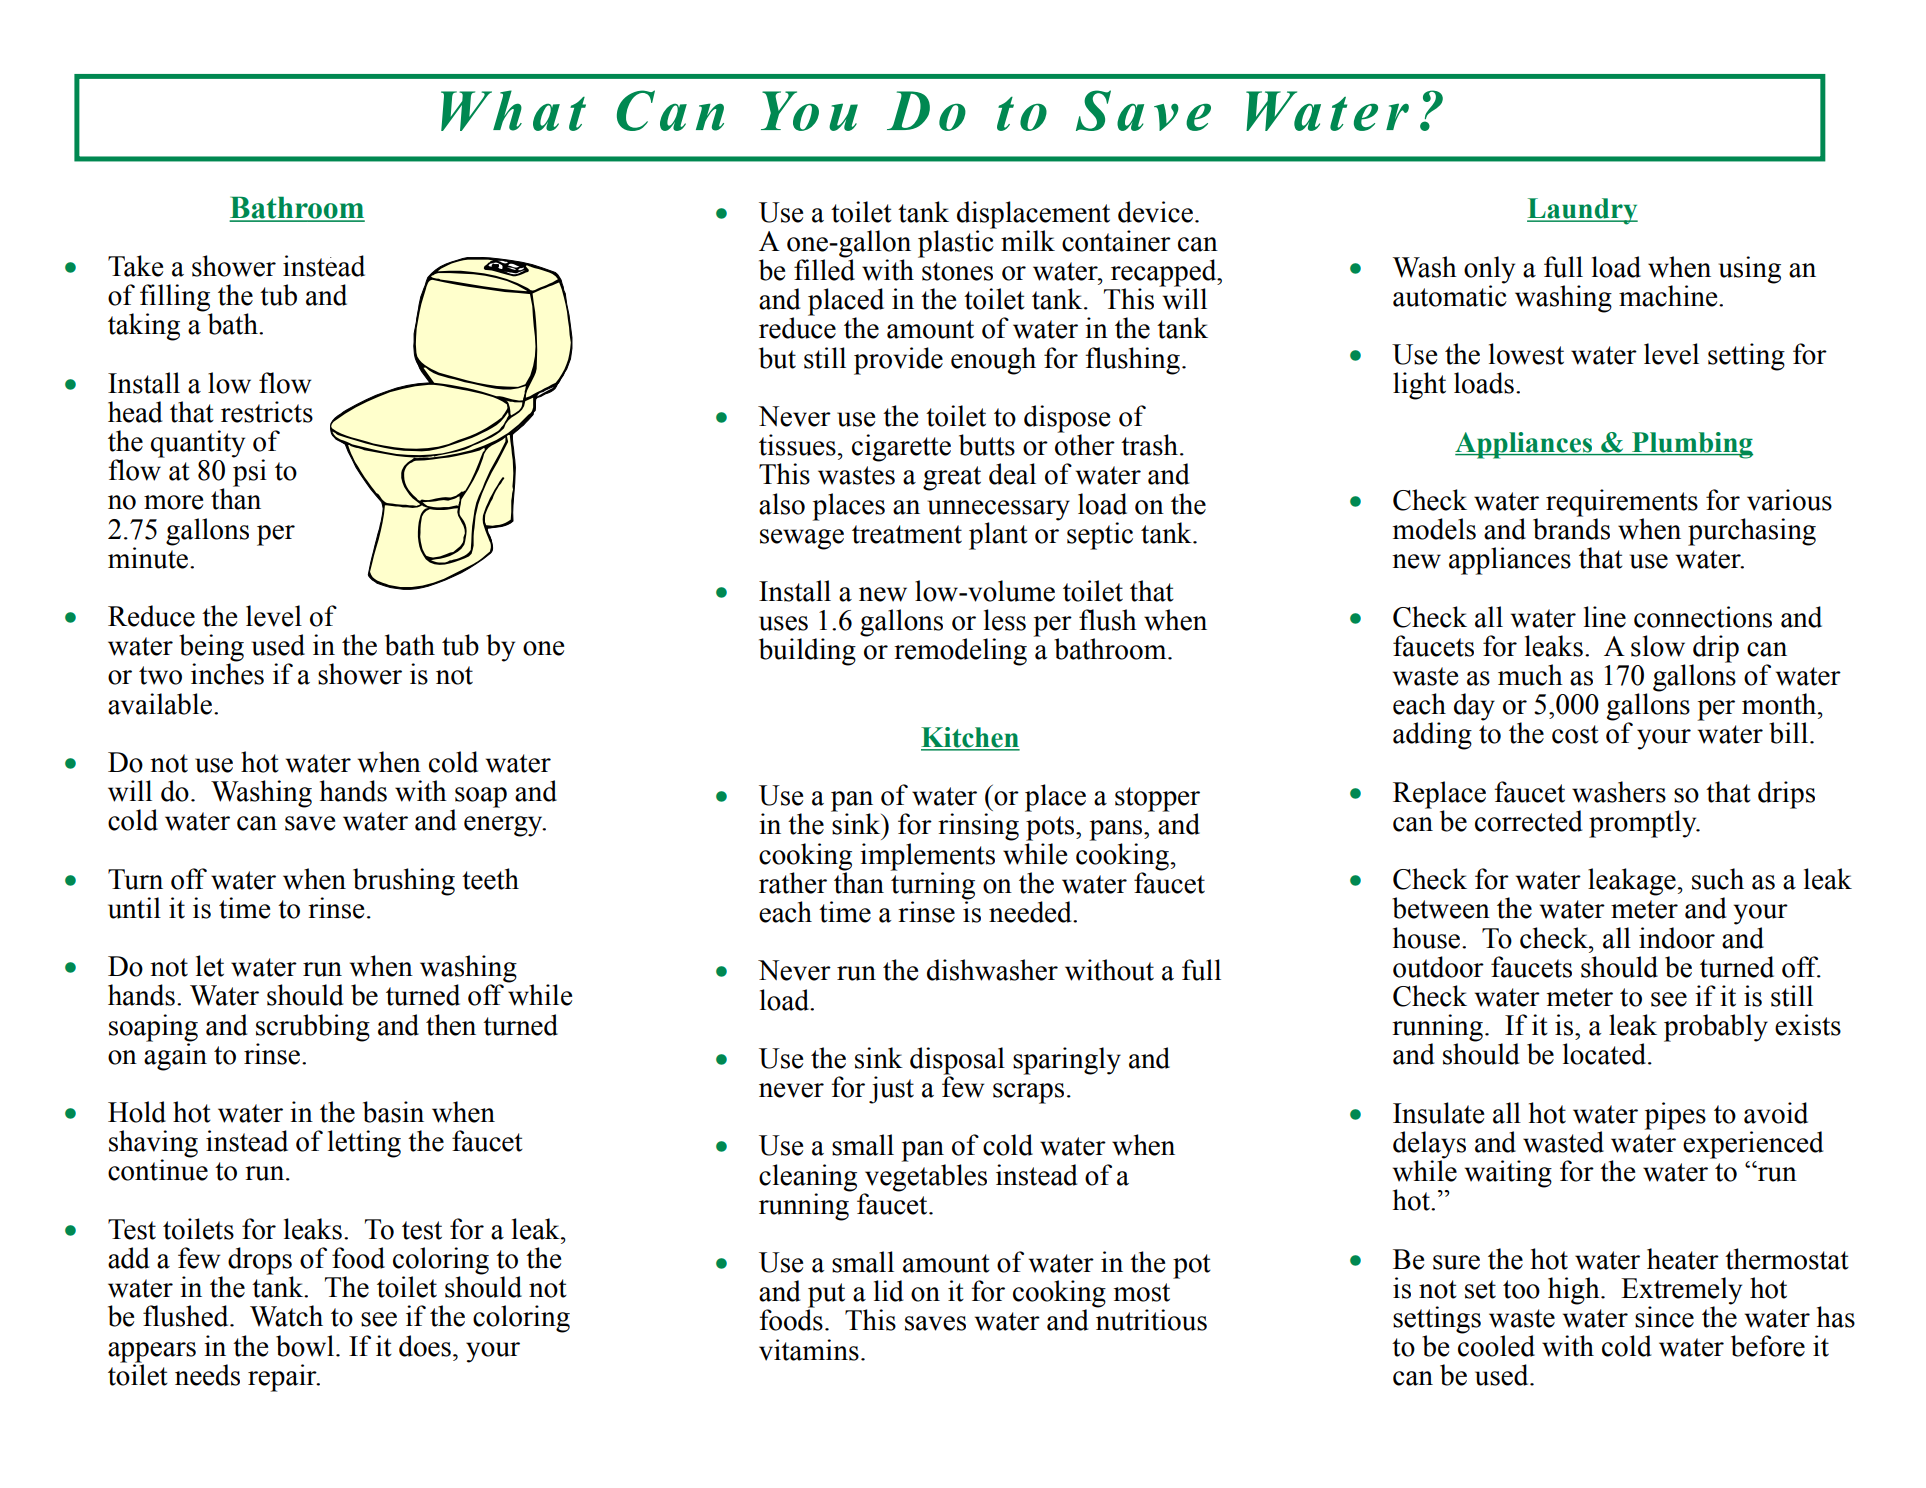  I want to click on promptly, so click(1644, 824).
